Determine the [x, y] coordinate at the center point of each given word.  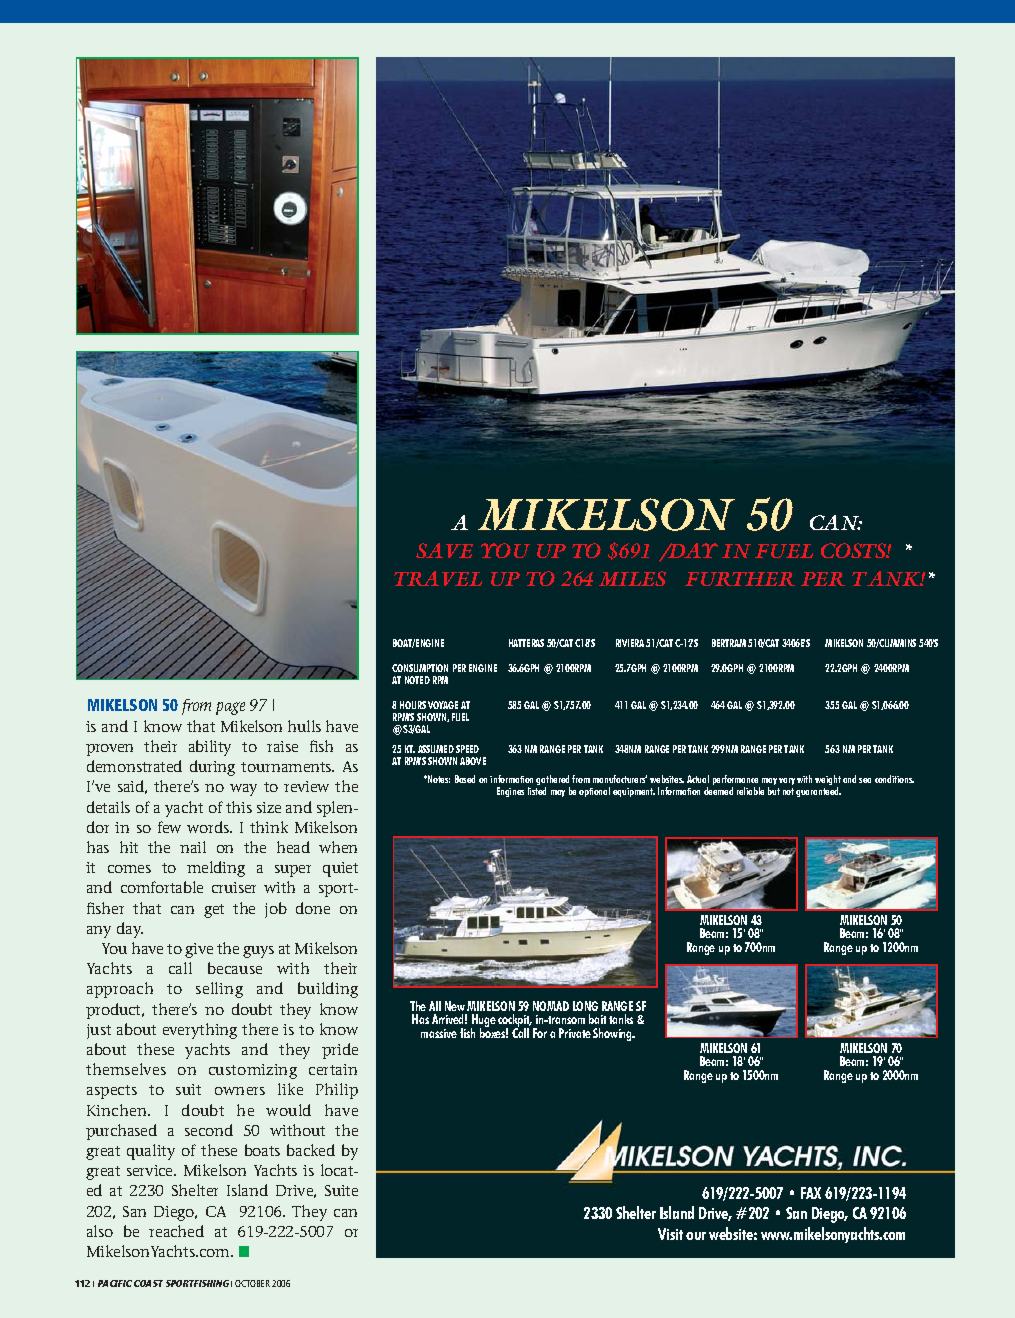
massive [439, 1033]
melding [216, 869]
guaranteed [818, 792]
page [230, 708]
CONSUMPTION [420, 668]
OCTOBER [252, 1283]
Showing [614, 1034]
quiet [340, 869]
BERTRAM [729, 643]
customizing [253, 1071]
